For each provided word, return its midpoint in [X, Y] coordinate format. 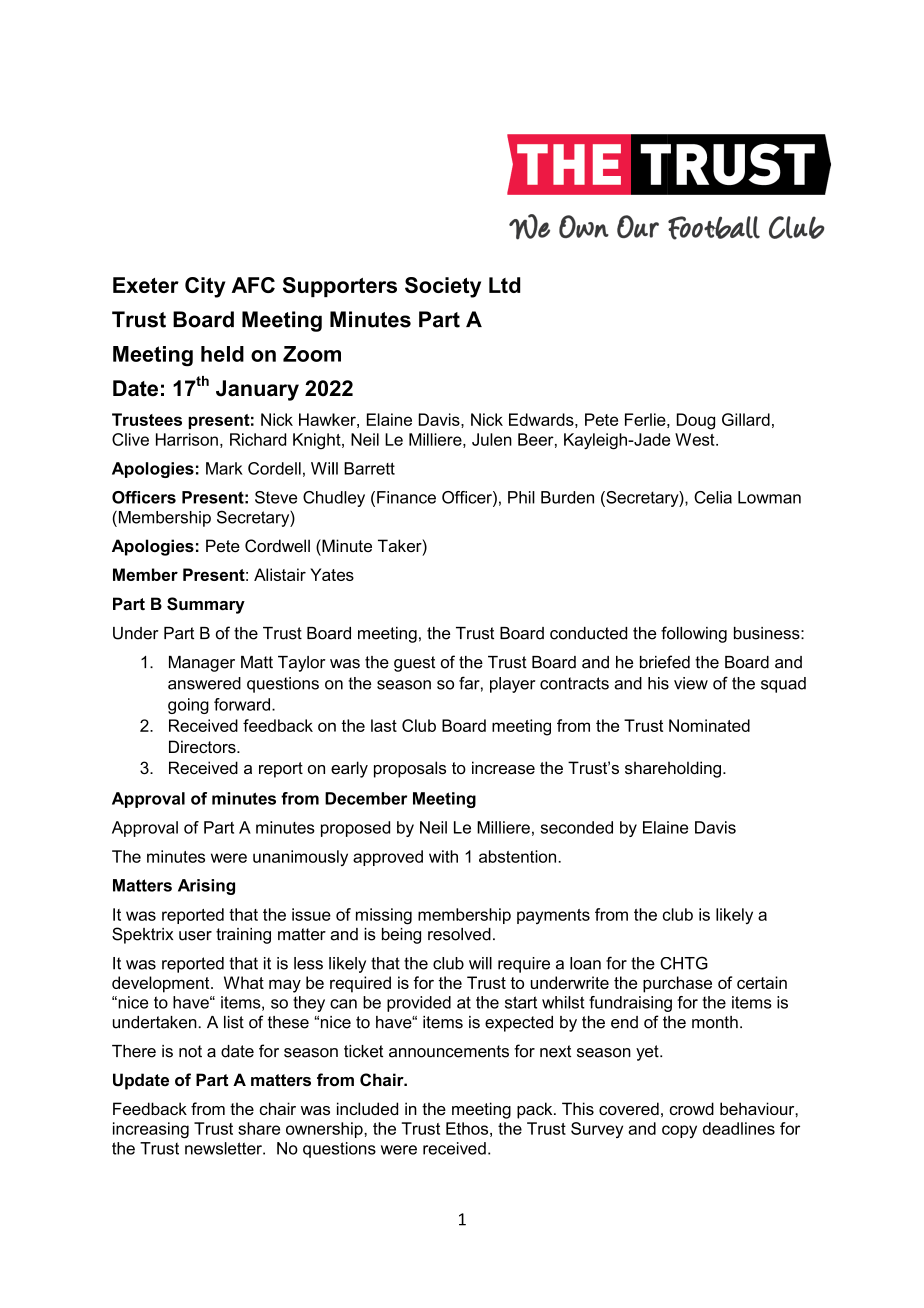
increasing [151, 1130]
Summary [206, 605]
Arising [206, 887]
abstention [519, 856]
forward [242, 704]
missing [384, 916]
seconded [577, 827]
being [401, 936]
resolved [459, 934]
